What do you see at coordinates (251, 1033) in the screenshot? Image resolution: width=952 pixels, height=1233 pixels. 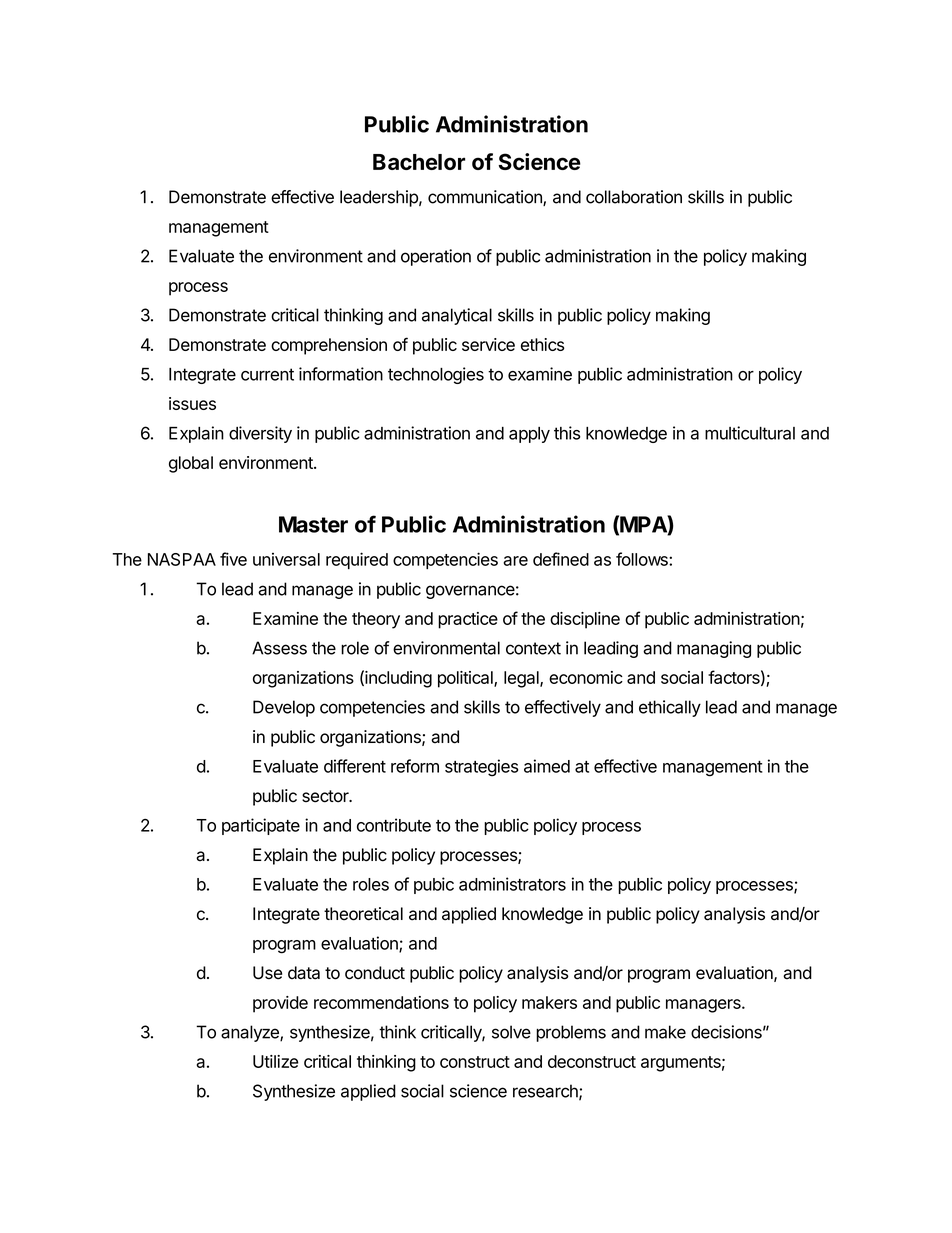 I see `analyze` at bounding box center [251, 1033].
